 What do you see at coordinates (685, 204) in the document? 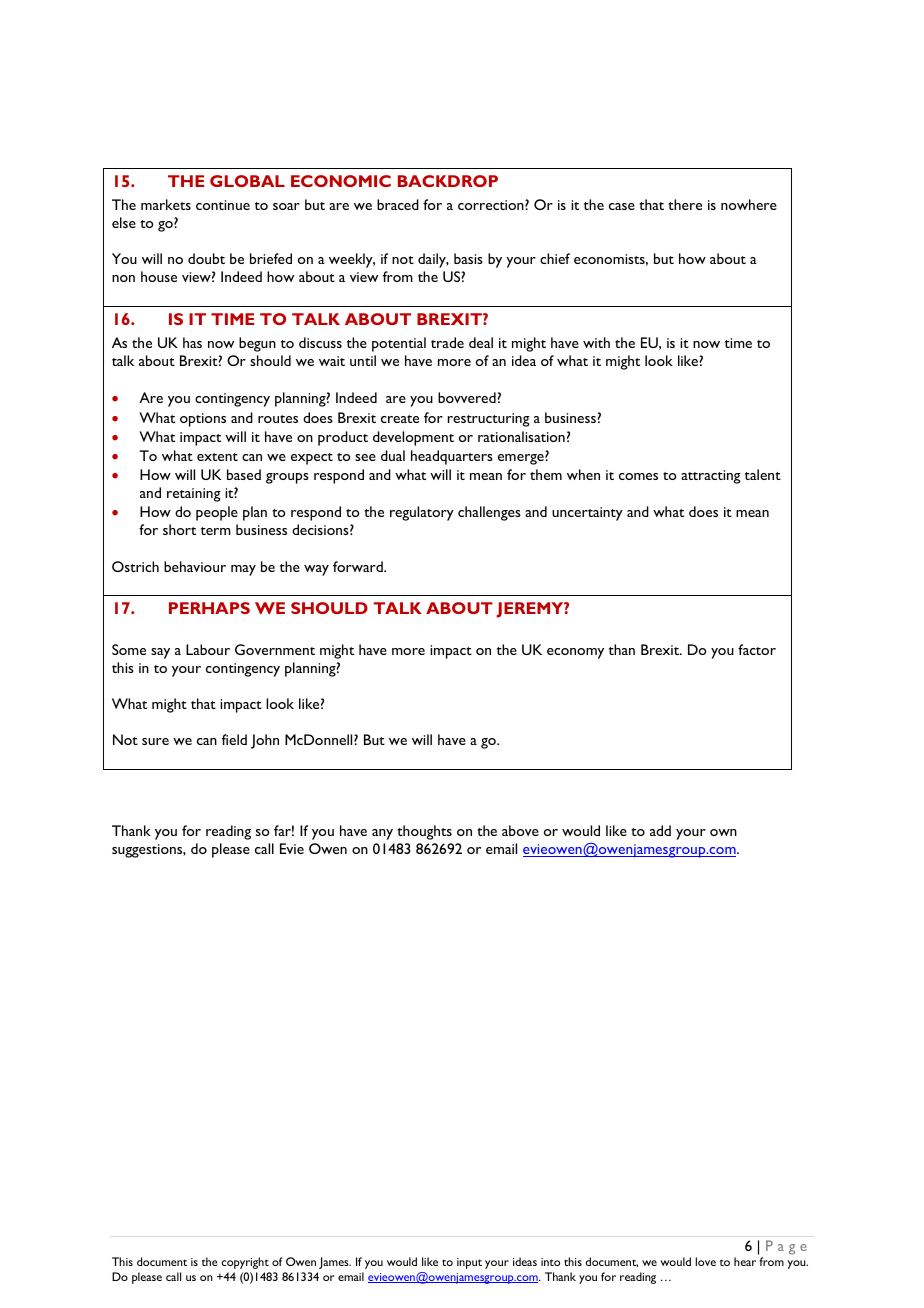
I see `there` at bounding box center [685, 204].
